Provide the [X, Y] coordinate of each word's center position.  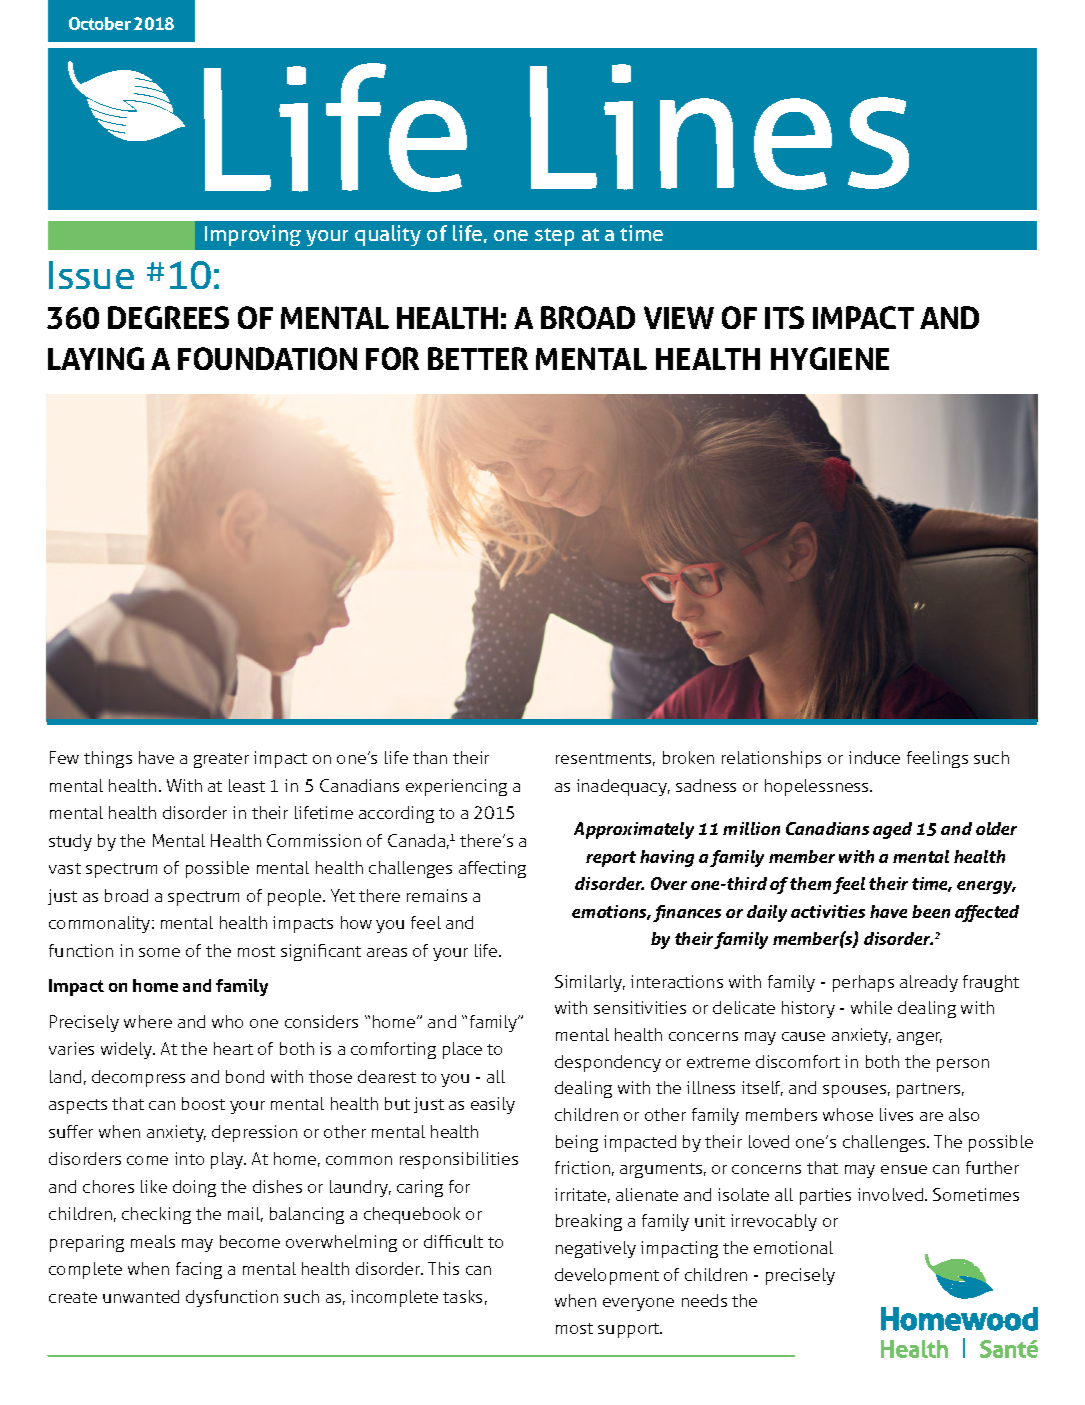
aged [892, 830]
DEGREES [168, 317]
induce [874, 757]
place [462, 1050]
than [430, 757]
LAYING [96, 358]
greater [221, 760]
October [100, 23]
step [554, 237]
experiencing [456, 787]
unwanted [141, 1296]
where [148, 1021]
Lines [719, 127]
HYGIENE [830, 358]
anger [919, 1038]
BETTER [478, 358]
